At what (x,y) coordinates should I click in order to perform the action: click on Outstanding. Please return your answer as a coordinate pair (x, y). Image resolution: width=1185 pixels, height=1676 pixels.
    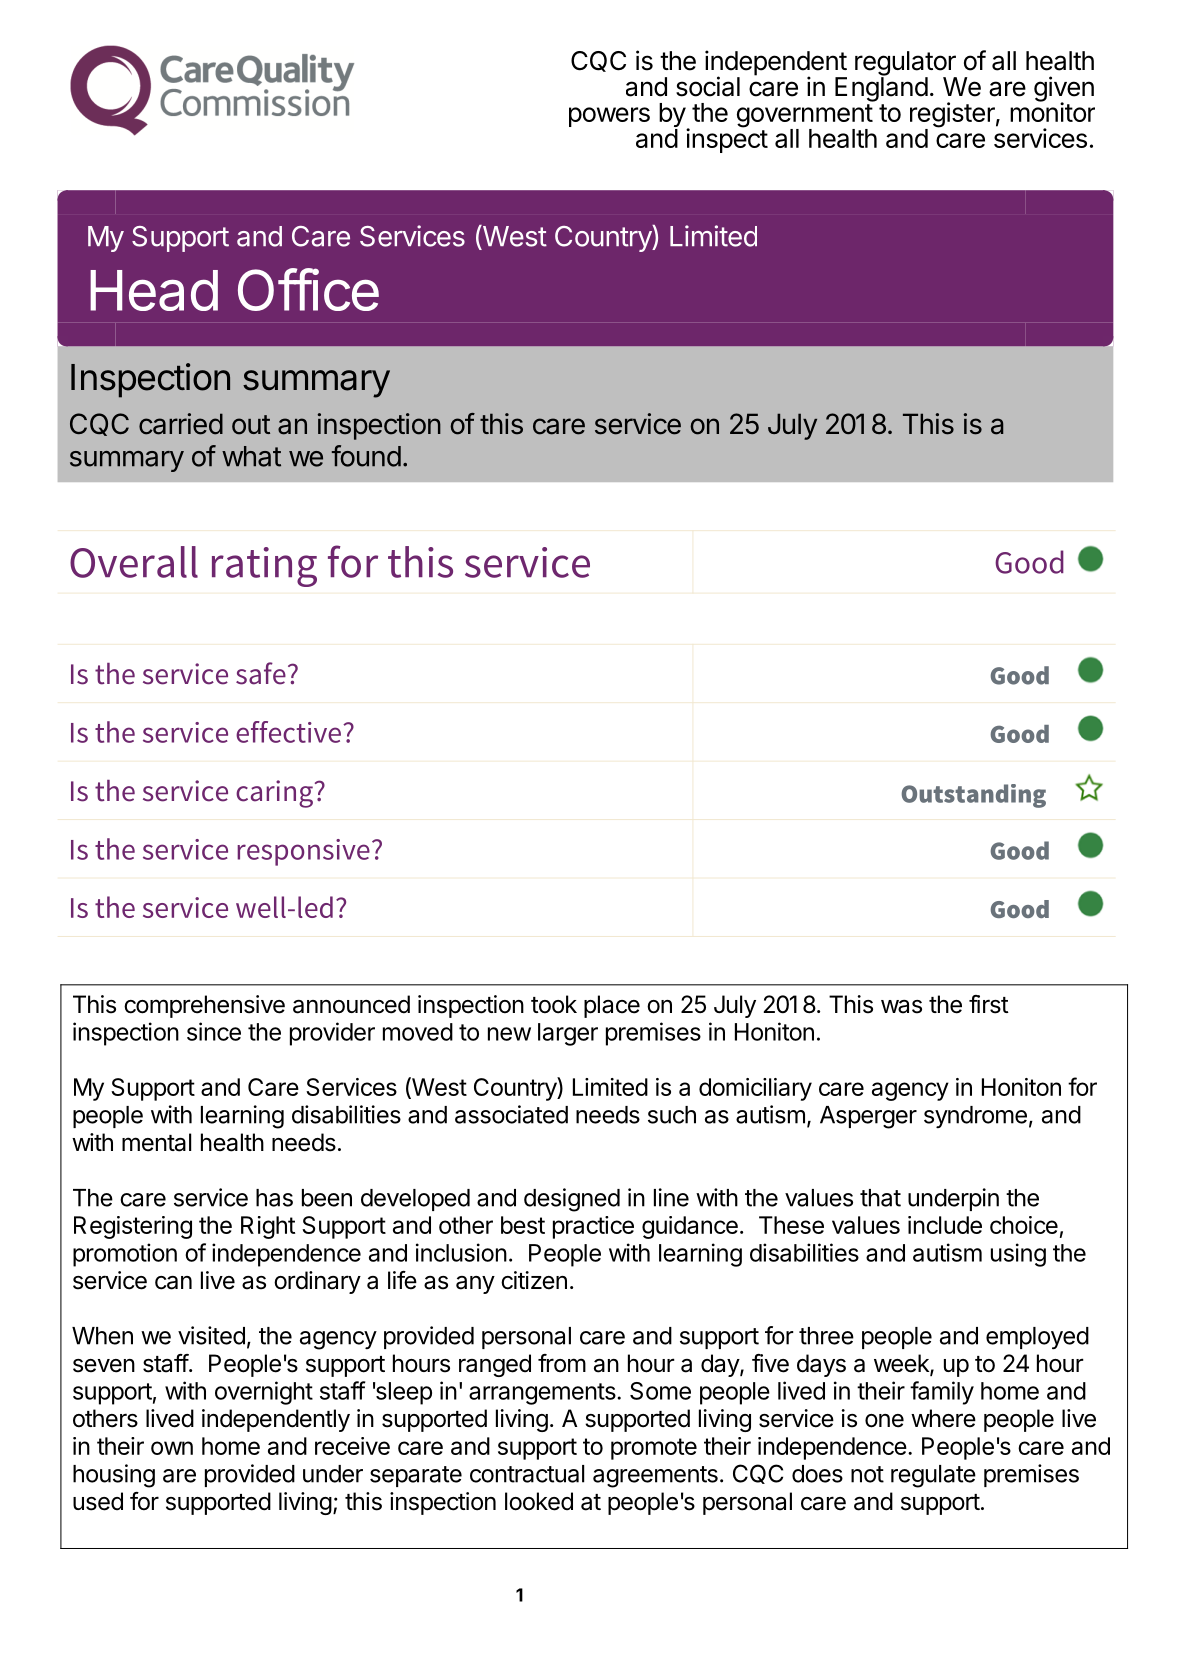
    Looking at the image, I should click on (974, 796).
